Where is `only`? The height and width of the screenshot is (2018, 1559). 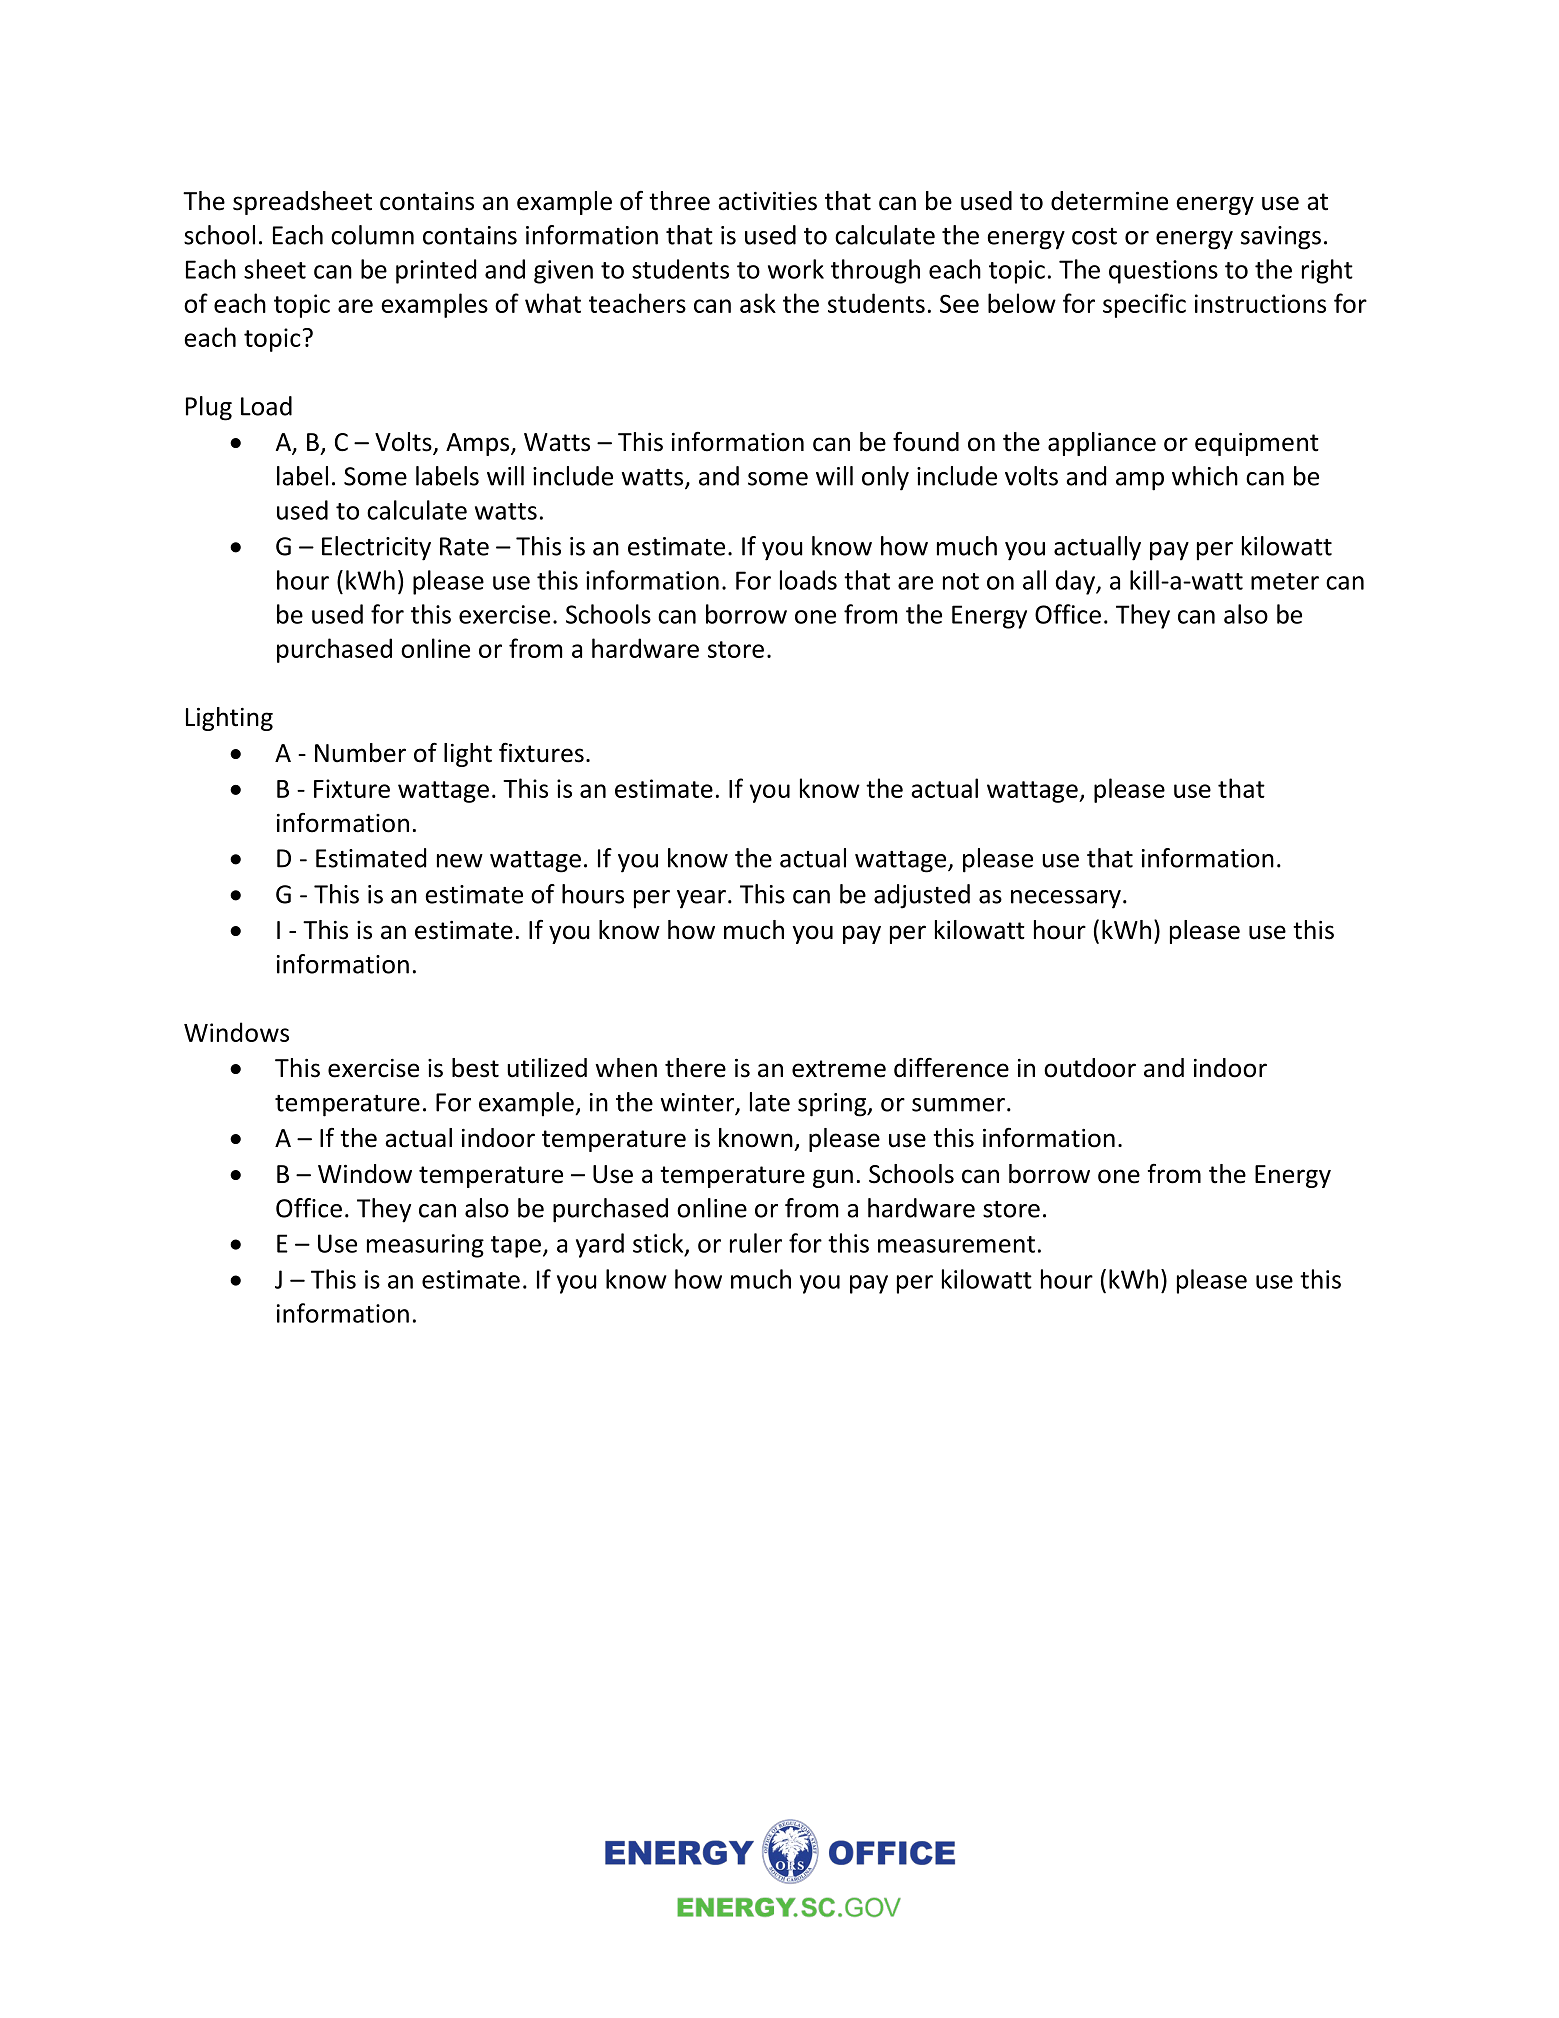 only is located at coordinates (885, 478).
